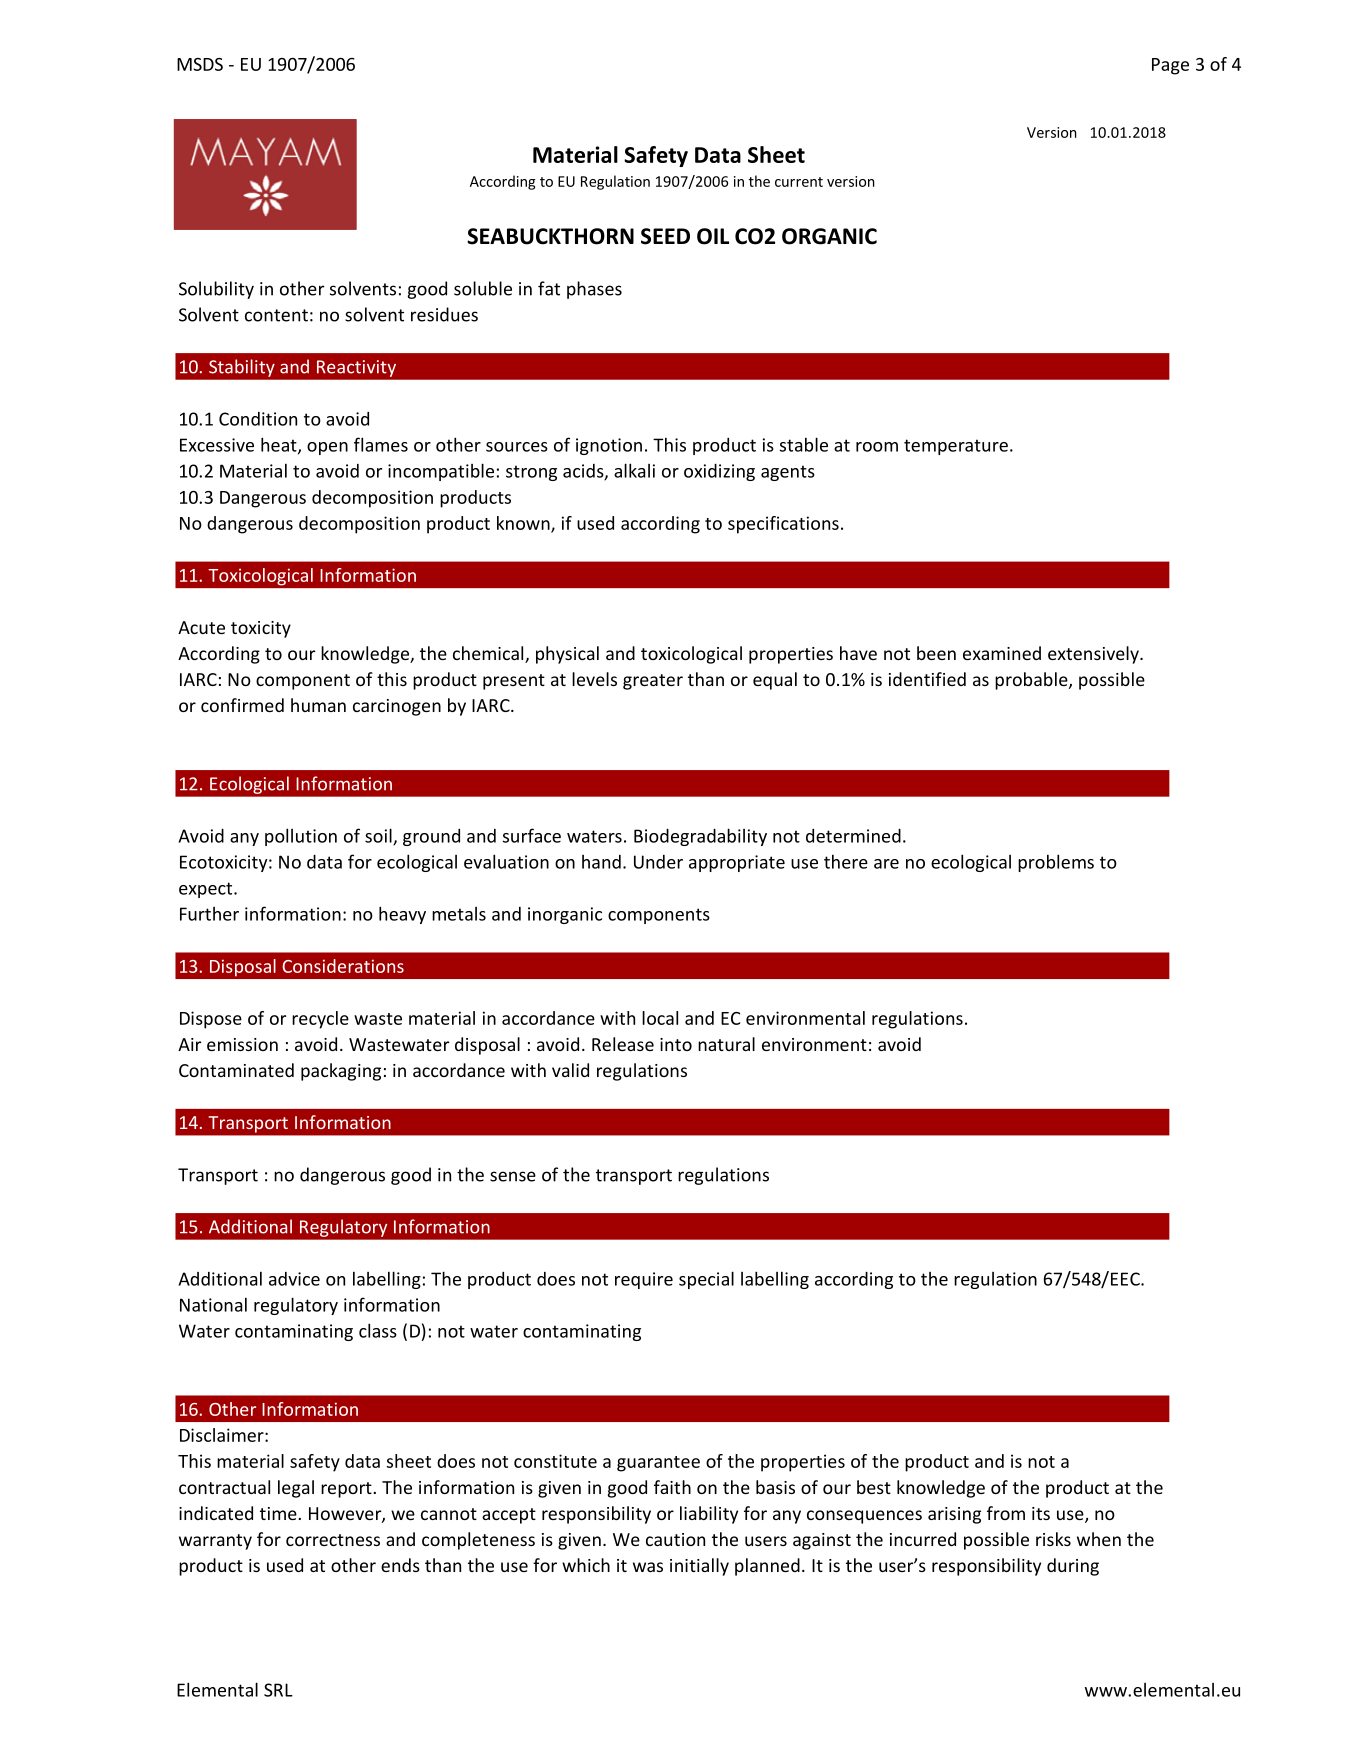  What do you see at coordinates (1170, 66) in the screenshot?
I see `Page` at bounding box center [1170, 66].
